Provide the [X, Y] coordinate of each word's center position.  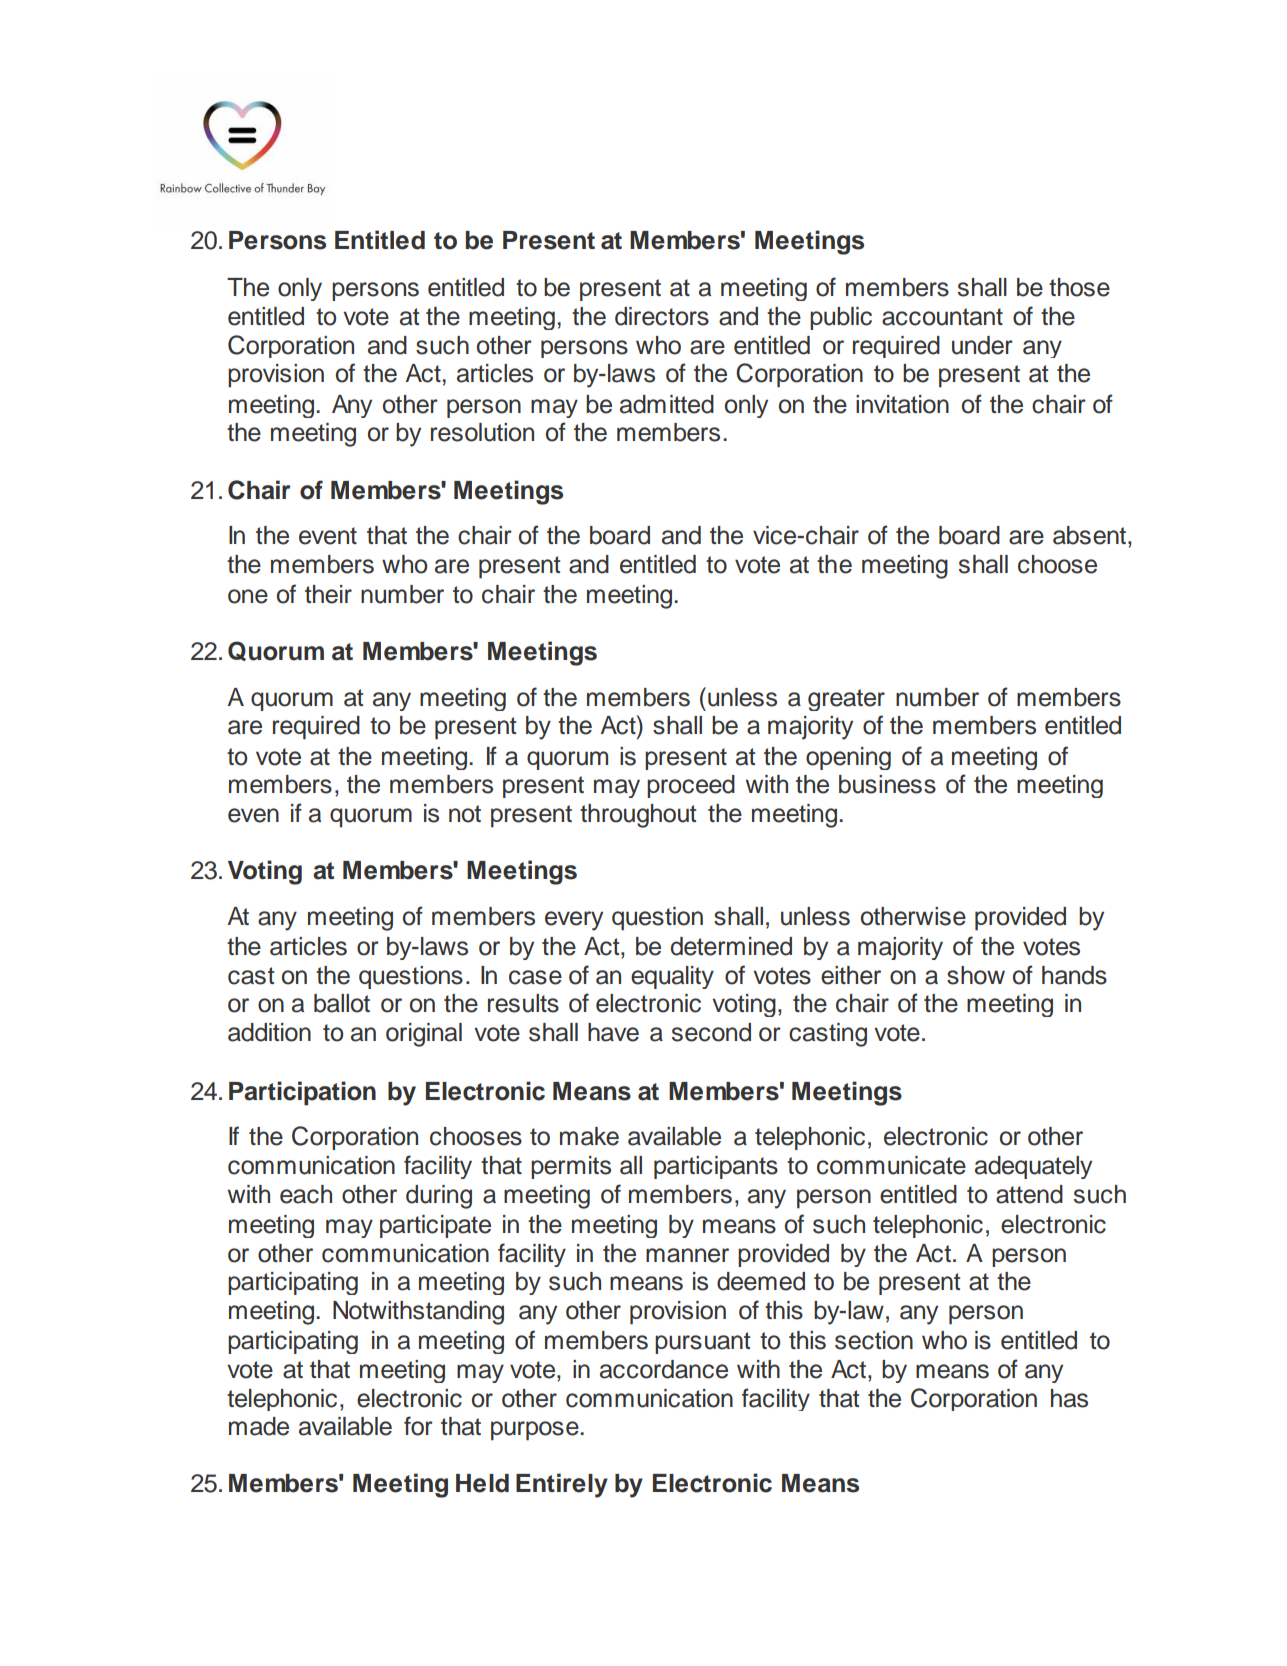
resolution [482, 432]
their [328, 594]
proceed [691, 786]
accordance [664, 1369]
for [418, 1426]
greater [846, 700]
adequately [1033, 1167]
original [424, 1035]
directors [662, 316]
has [1069, 1398]
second [711, 1032]
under [982, 345]
